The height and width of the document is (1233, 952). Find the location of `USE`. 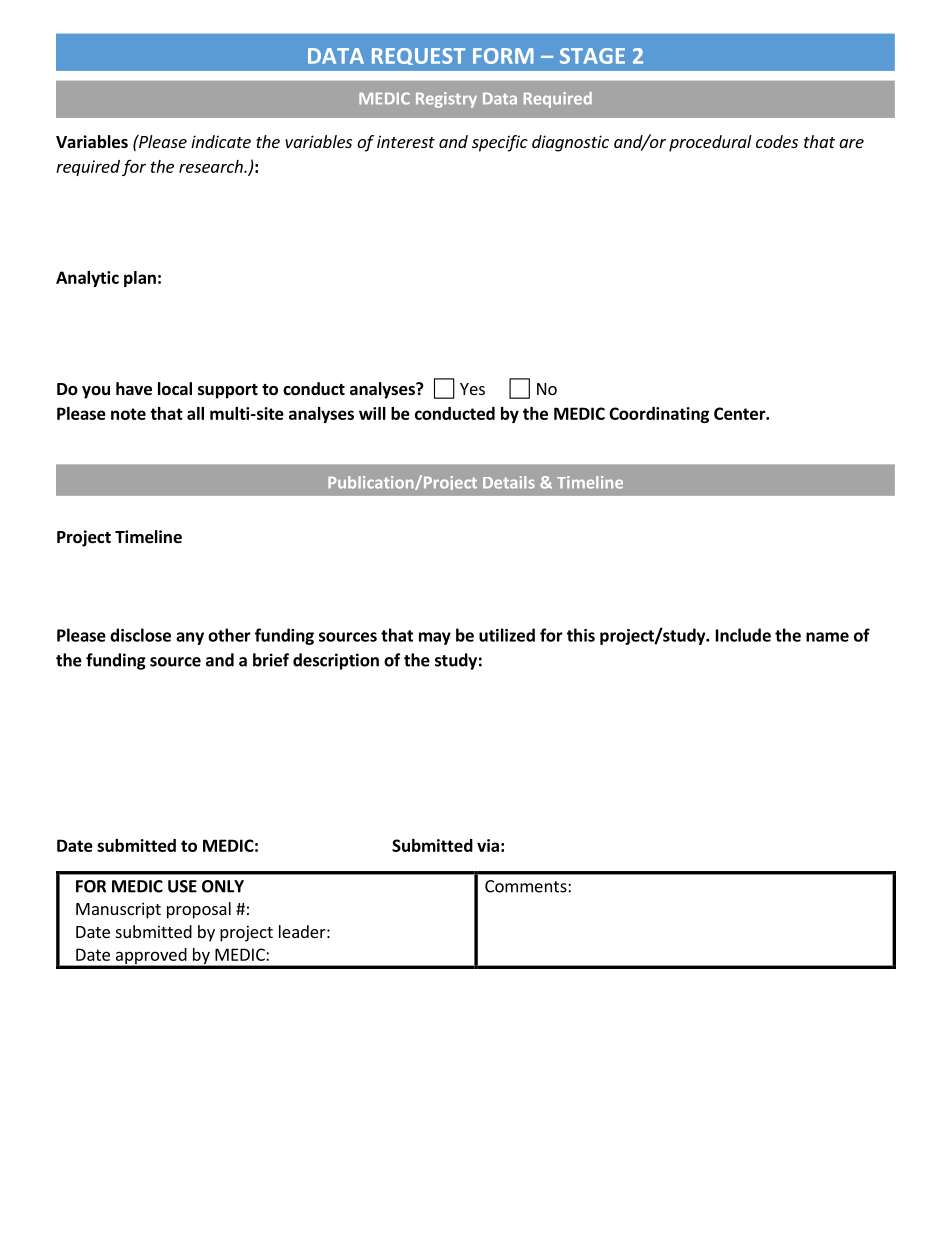

USE is located at coordinates (182, 886).
